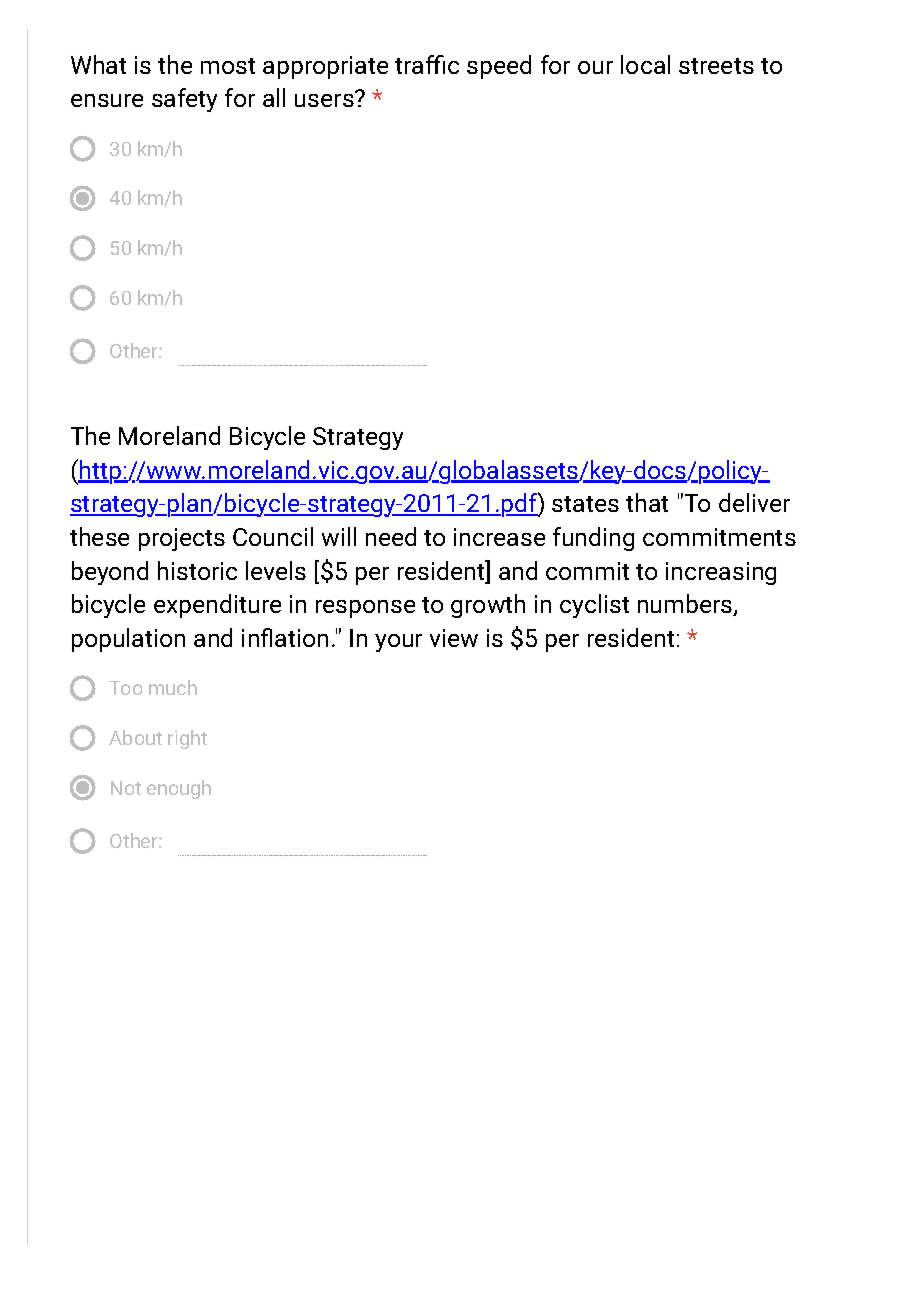 The image size is (924, 1308). Describe the element at coordinates (716, 66) in the document. I see `streets` at that location.
